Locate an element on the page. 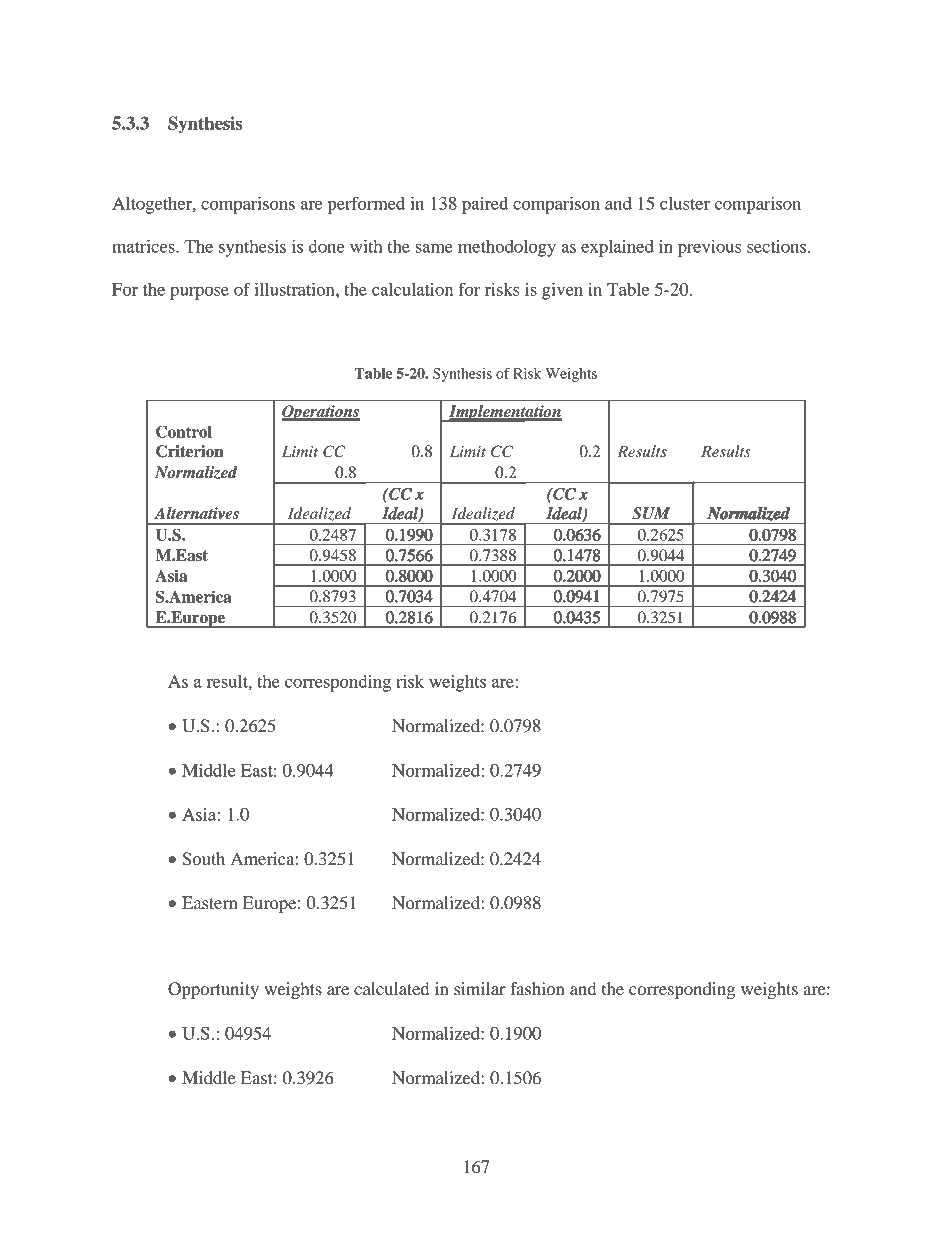 The height and width of the image is (1233, 952). Criterion is located at coordinates (190, 451).
